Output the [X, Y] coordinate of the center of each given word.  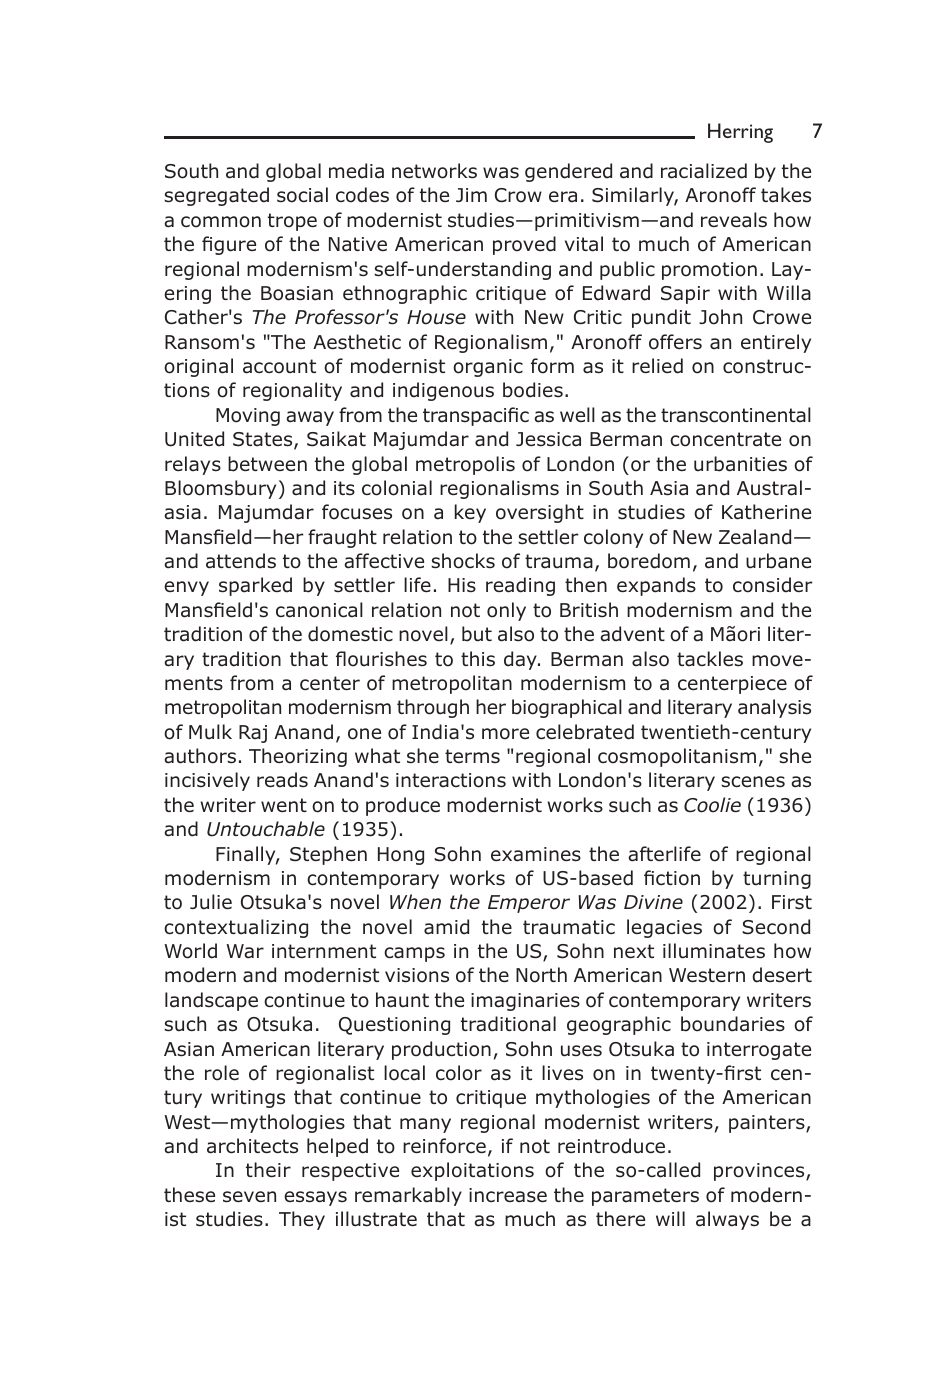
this [478, 659]
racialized [704, 171]
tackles [710, 659]
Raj [253, 734]
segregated [216, 196]
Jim [471, 195]
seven [249, 1197]
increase [508, 1195]
